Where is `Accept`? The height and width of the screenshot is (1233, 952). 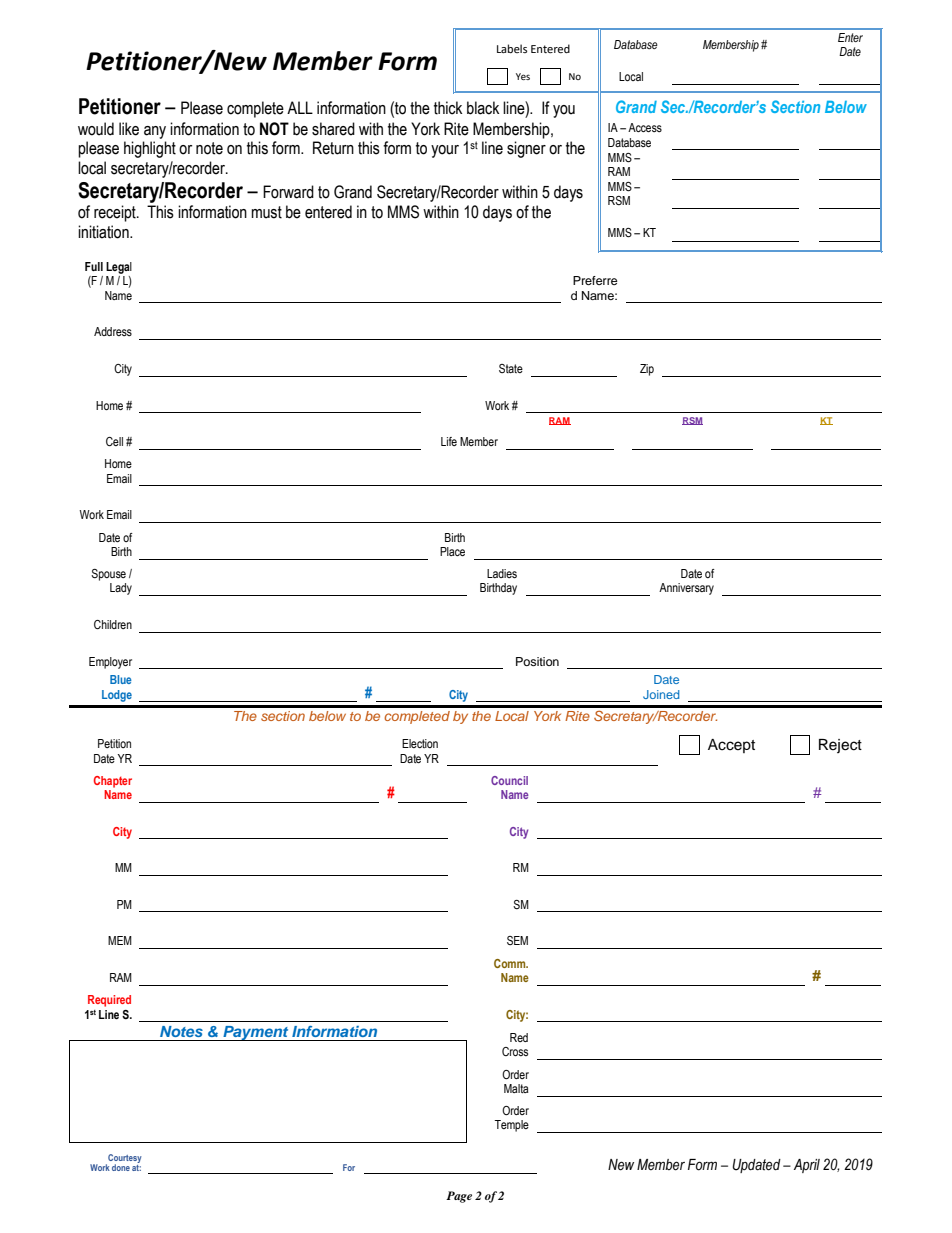
Accept is located at coordinates (731, 746).
